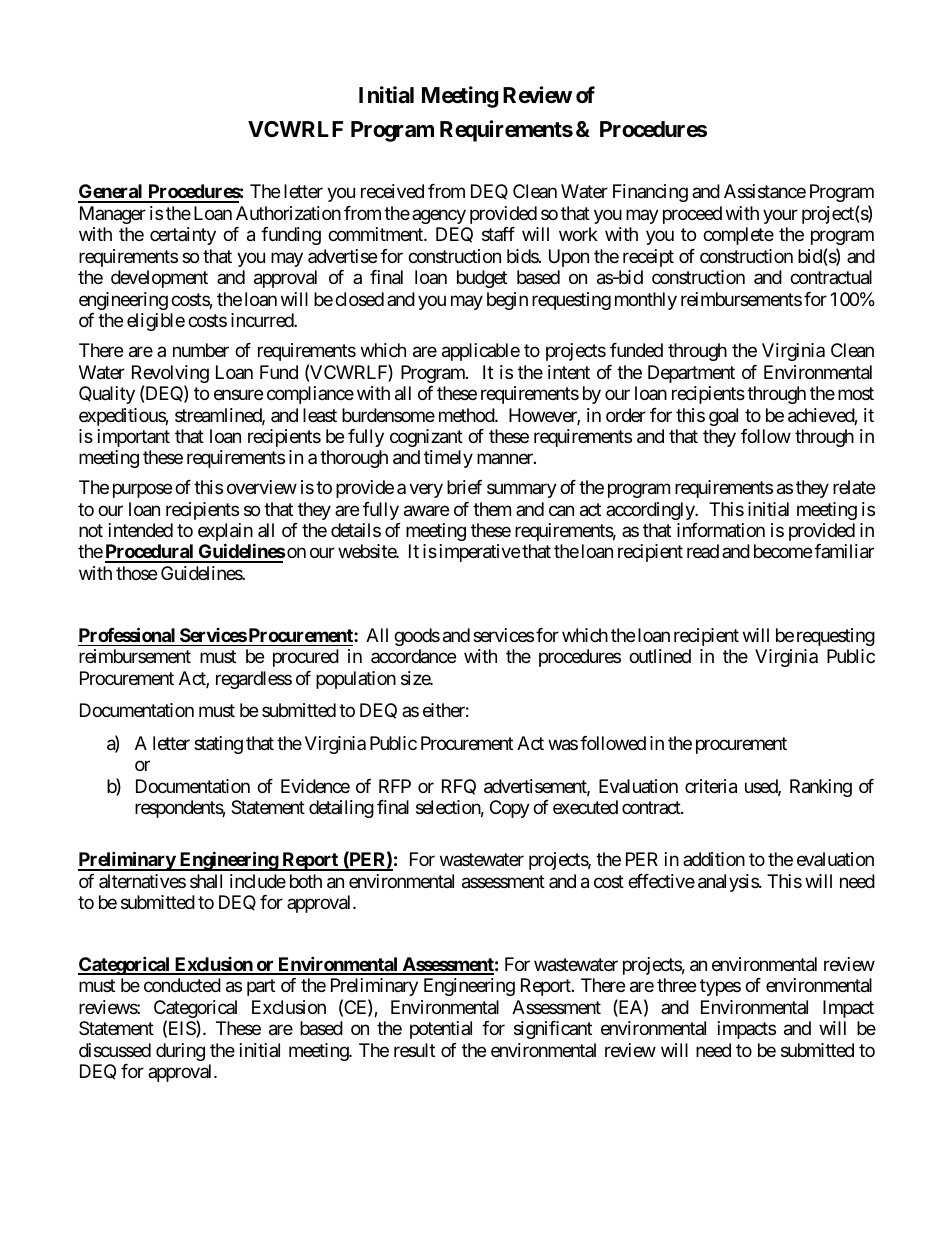  What do you see at coordinates (417, 637) in the image?
I see `goods` at bounding box center [417, 637].
